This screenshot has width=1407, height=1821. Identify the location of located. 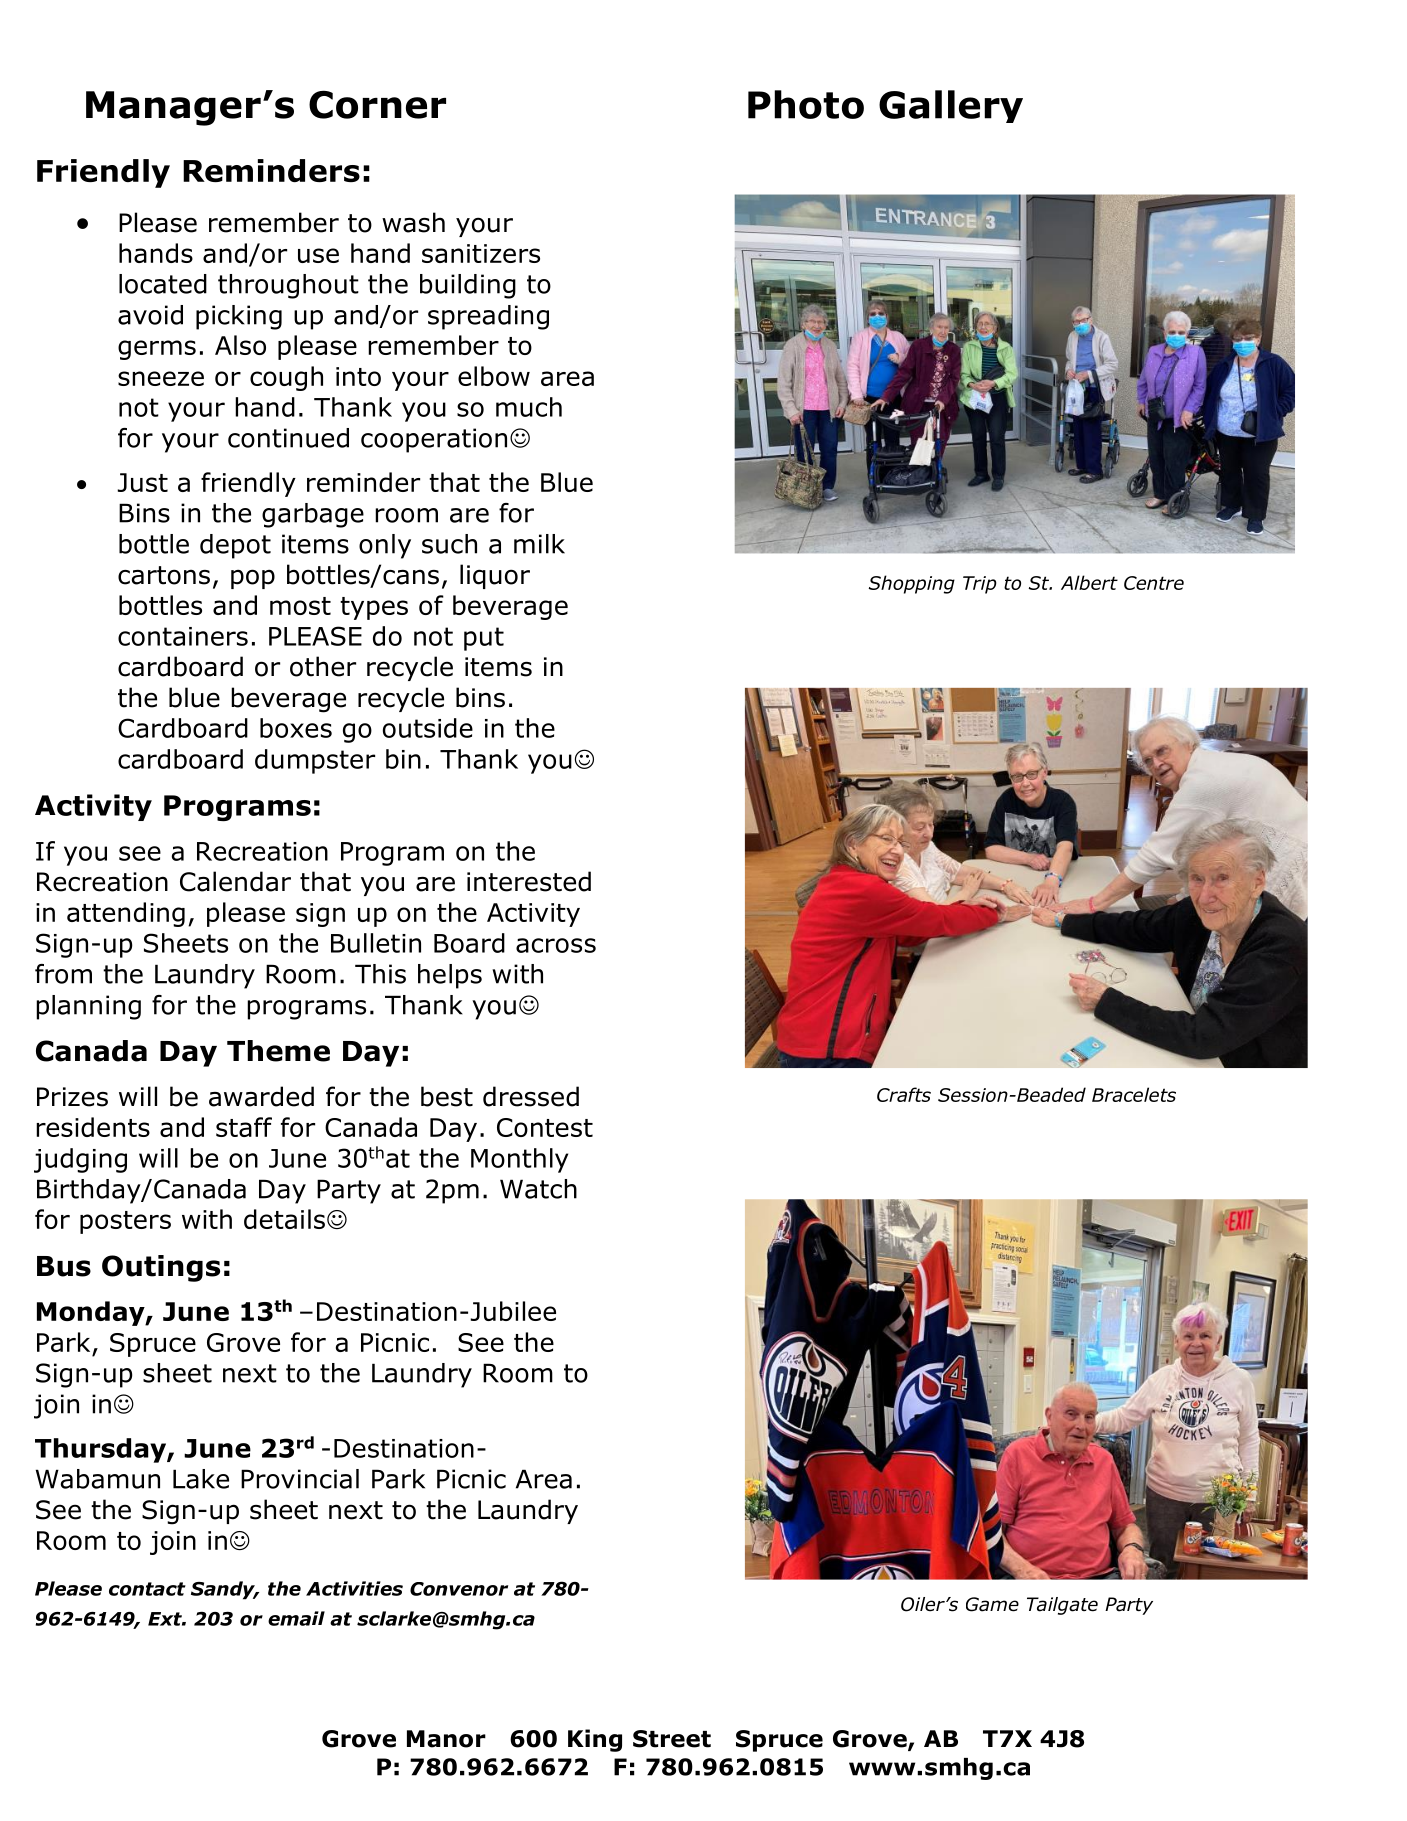
(163, 284).
